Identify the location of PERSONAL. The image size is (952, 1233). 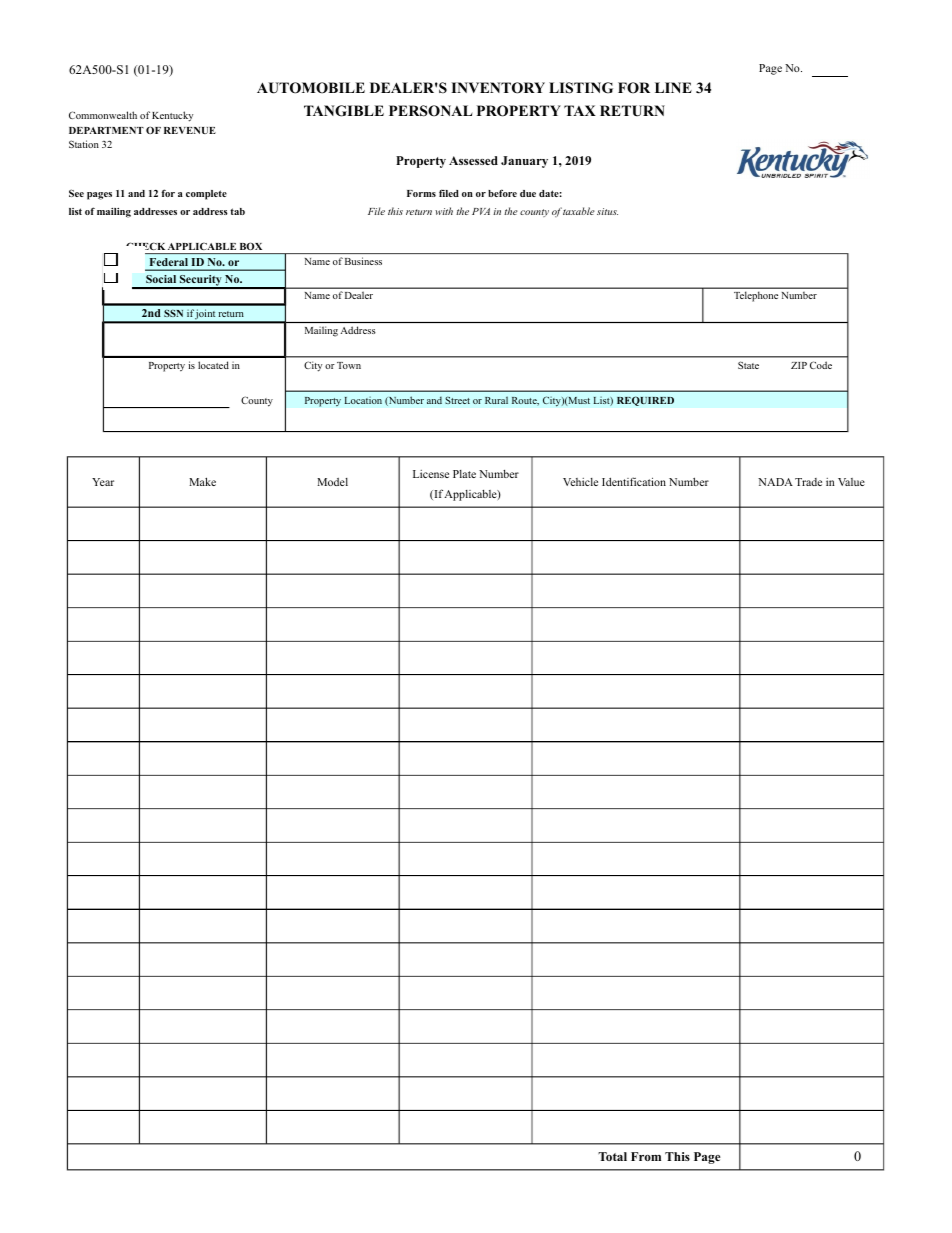
(431, 111).
